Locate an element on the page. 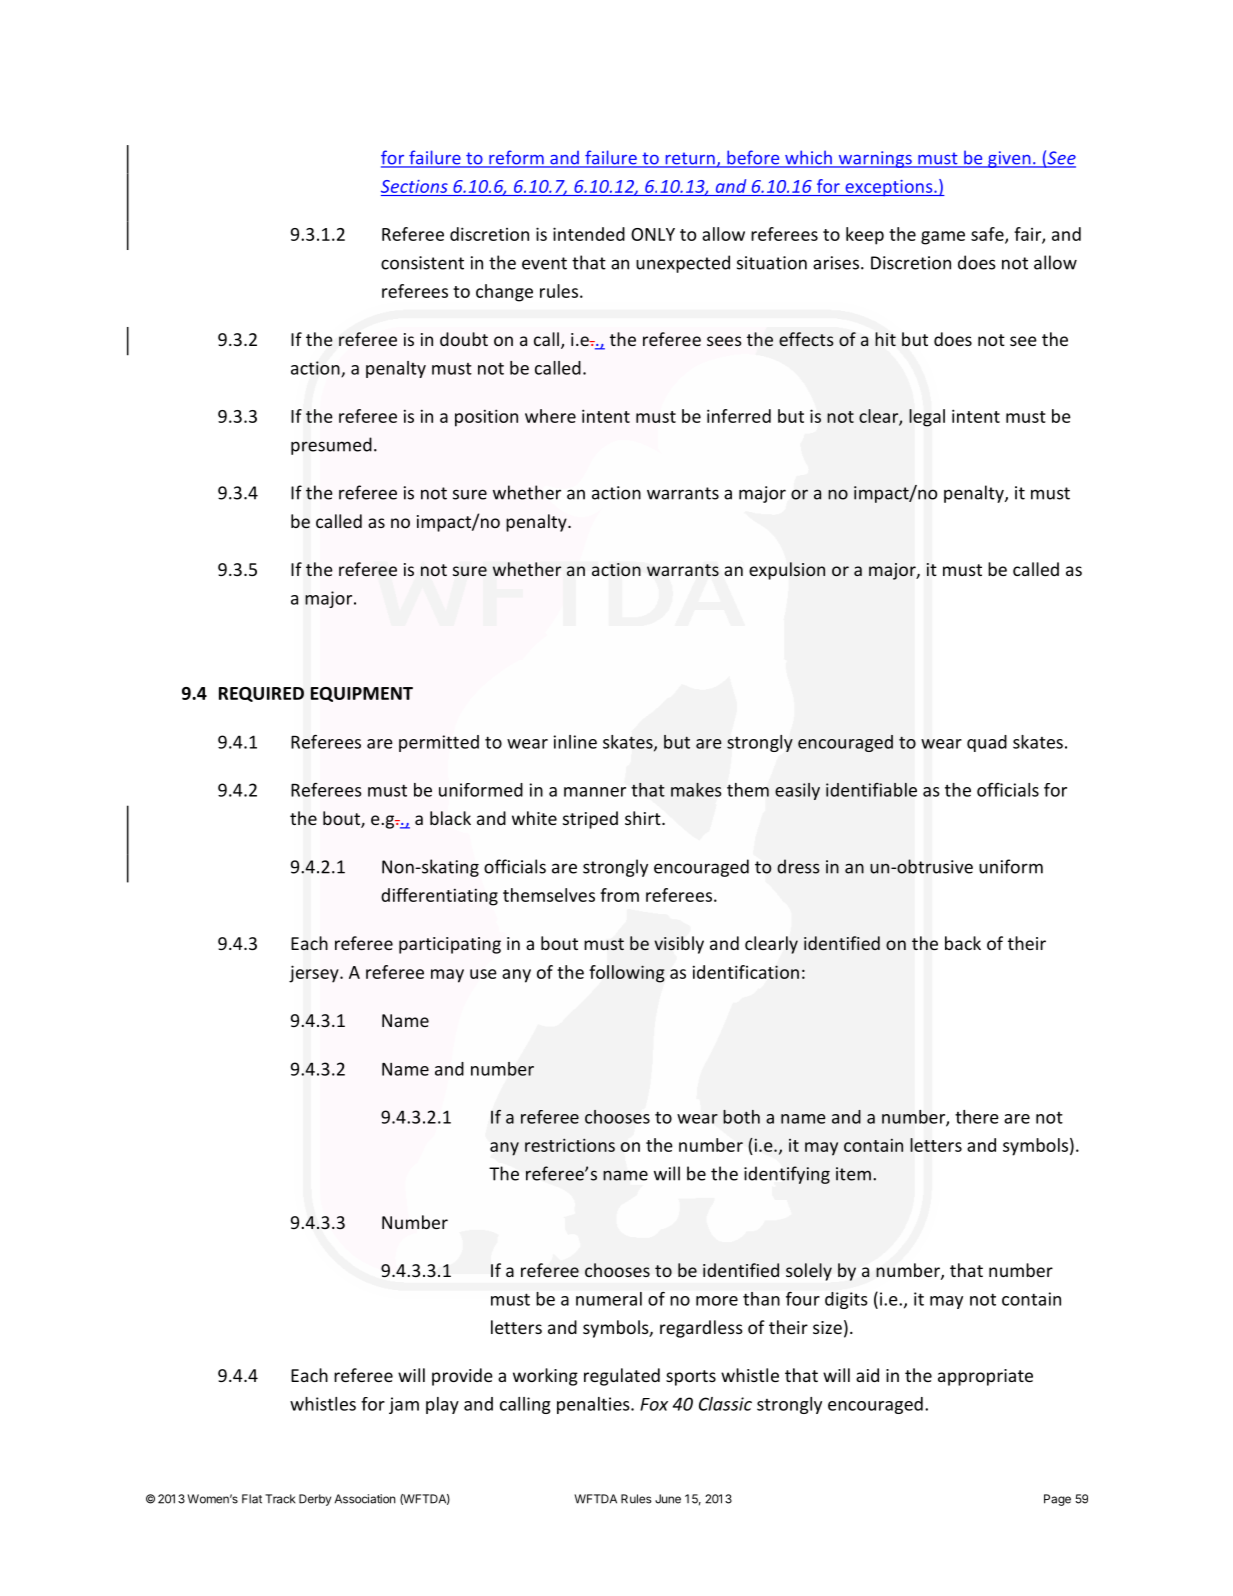 This document has width=1233, height=1596. visibly is located at coordinates (679, 945).
